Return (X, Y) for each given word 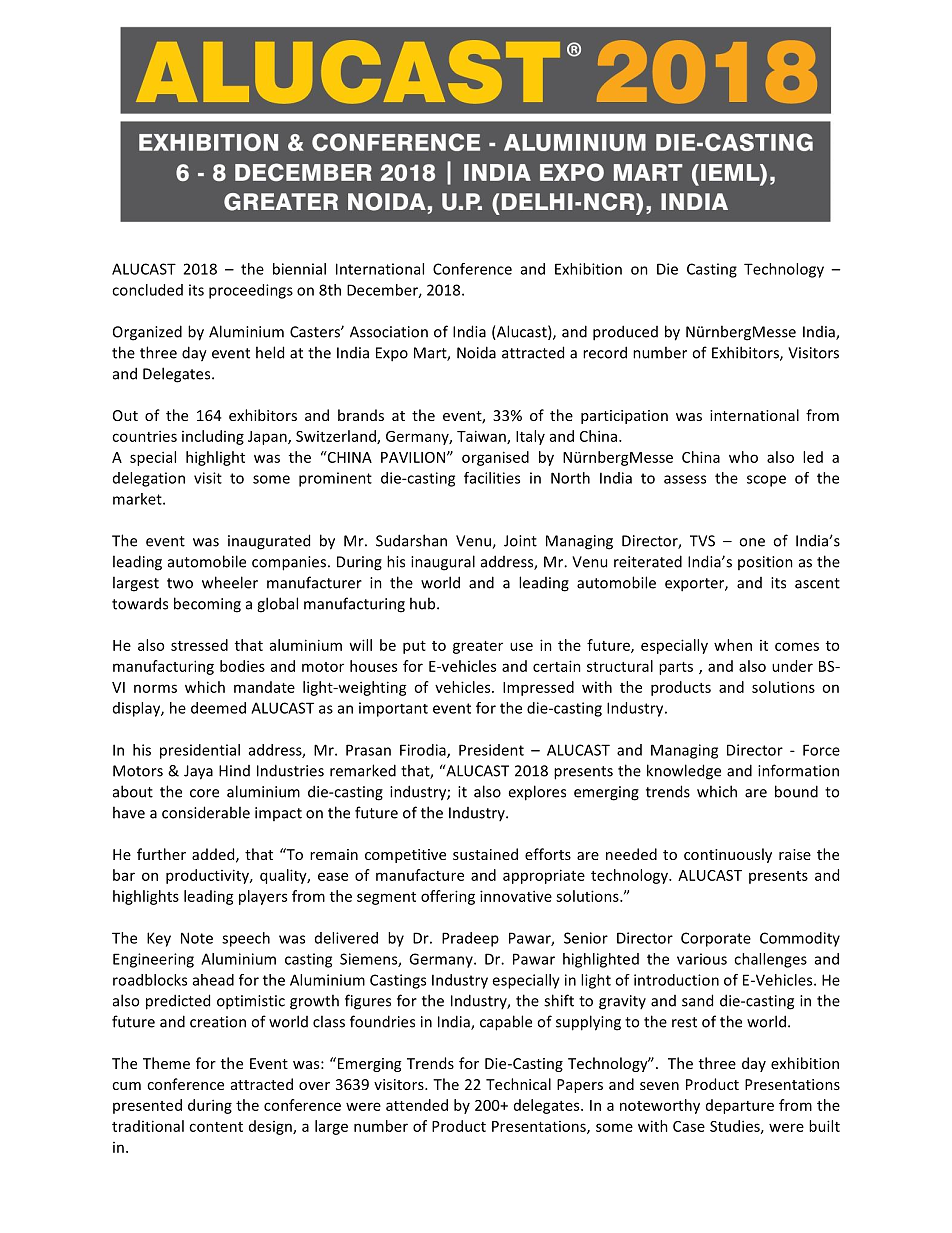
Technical (518, 1084)
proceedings (251, 291)
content (216, 1127)
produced (625, 333)
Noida (476, 352)
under (792, 666)
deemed (218, 708)
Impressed (538, 688)
